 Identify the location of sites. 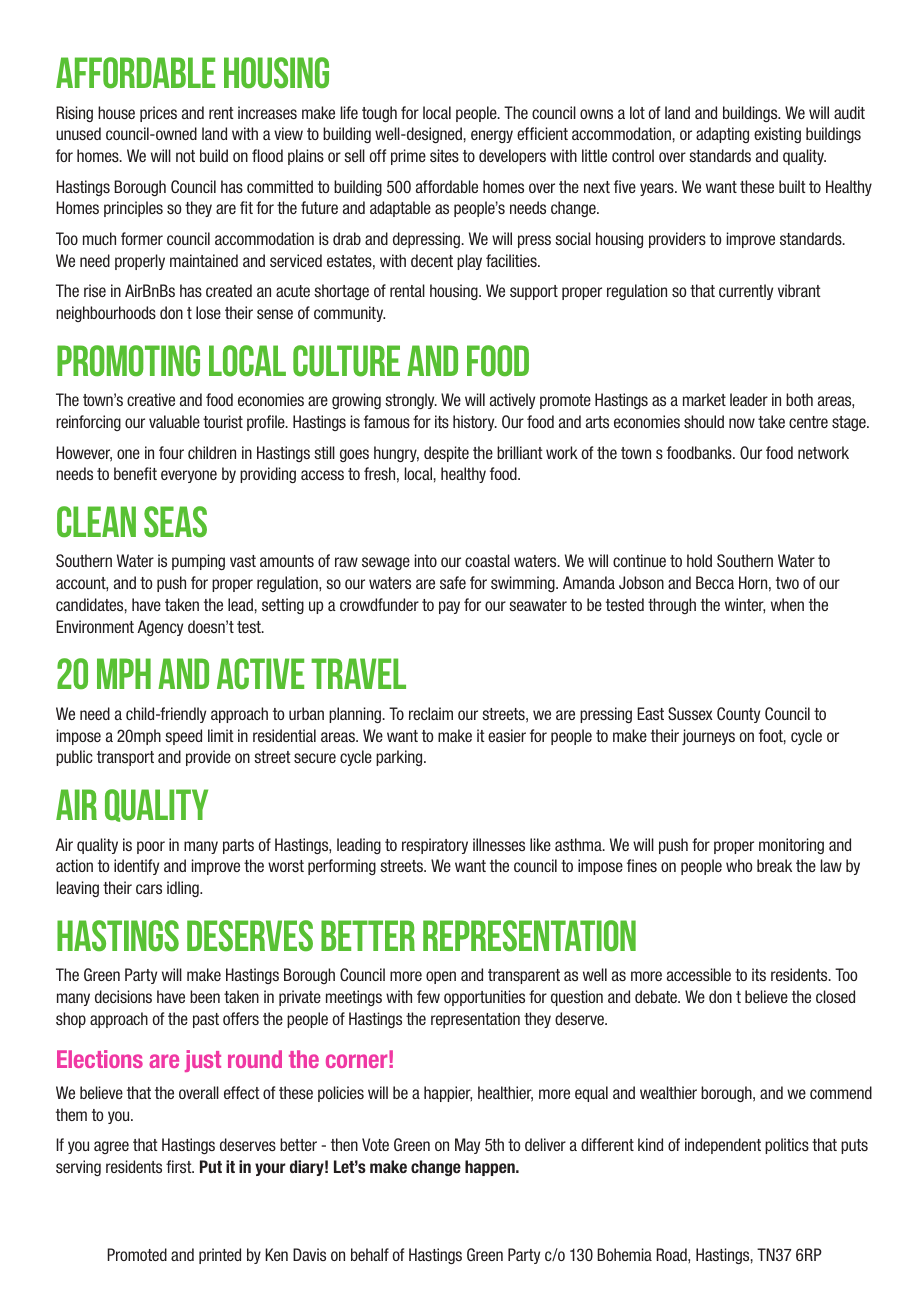
(444, 155).
